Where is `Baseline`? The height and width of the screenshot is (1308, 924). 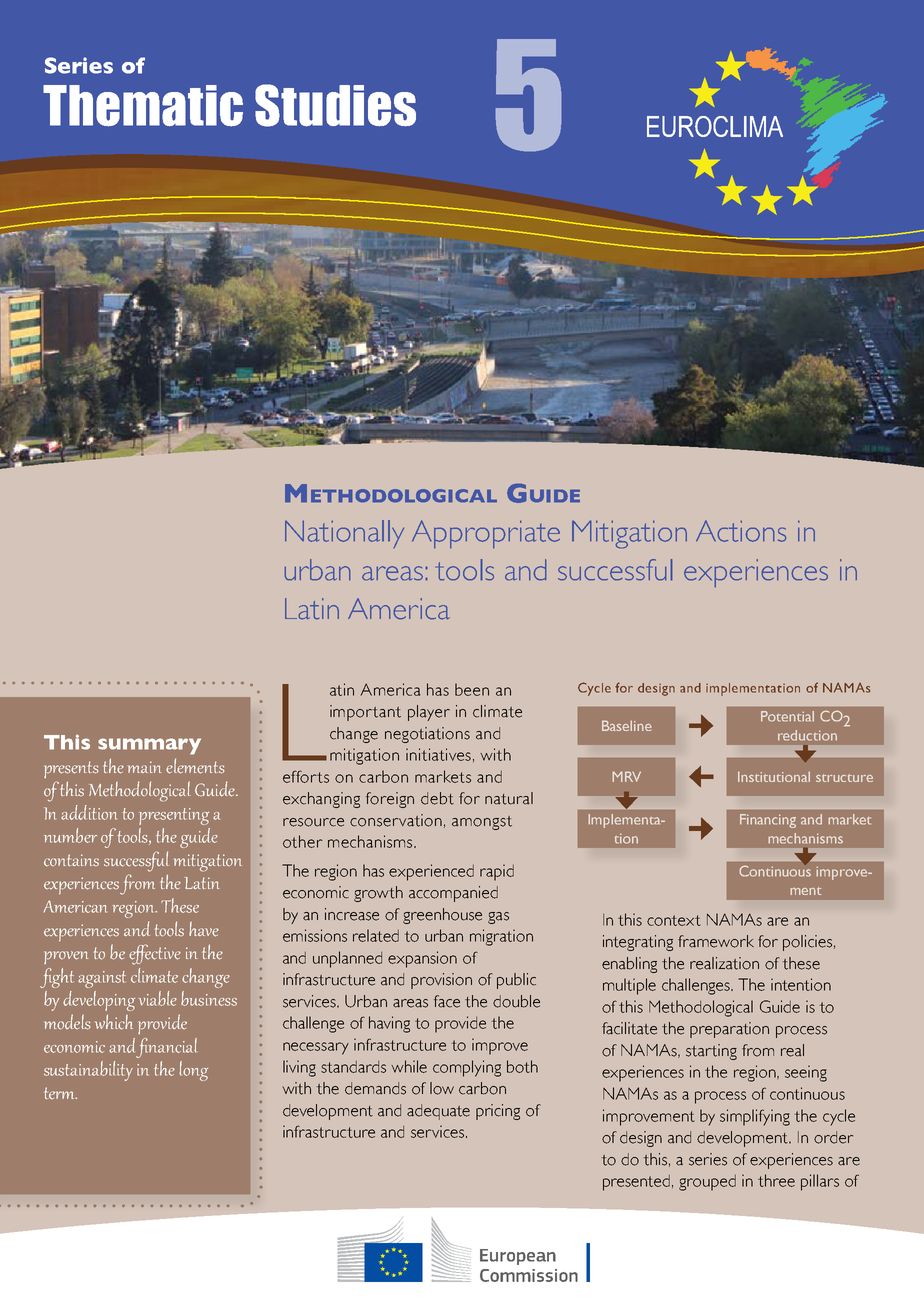
Baseline is located at coordinates (626, 725).
